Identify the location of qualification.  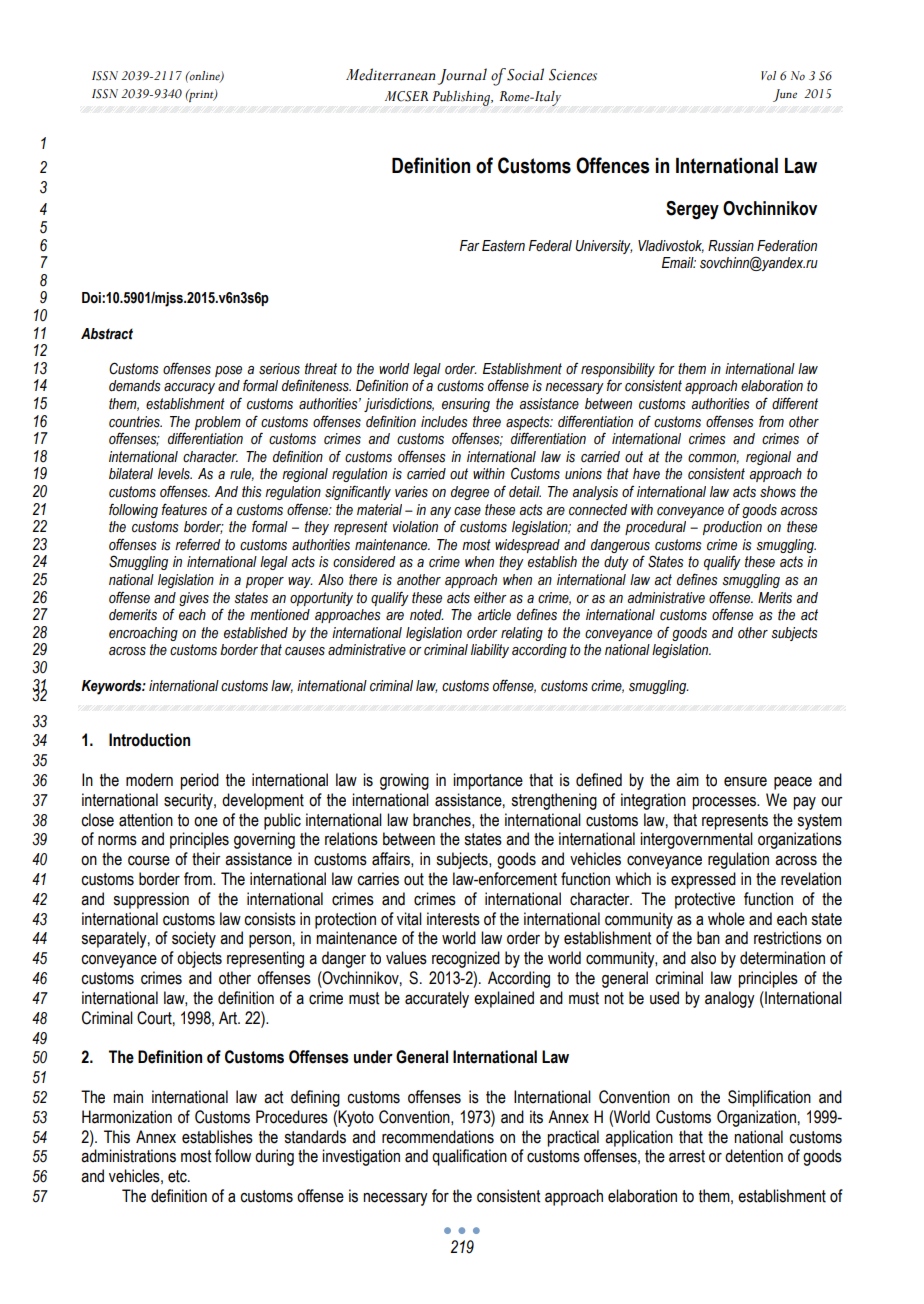
(469, 1157).
